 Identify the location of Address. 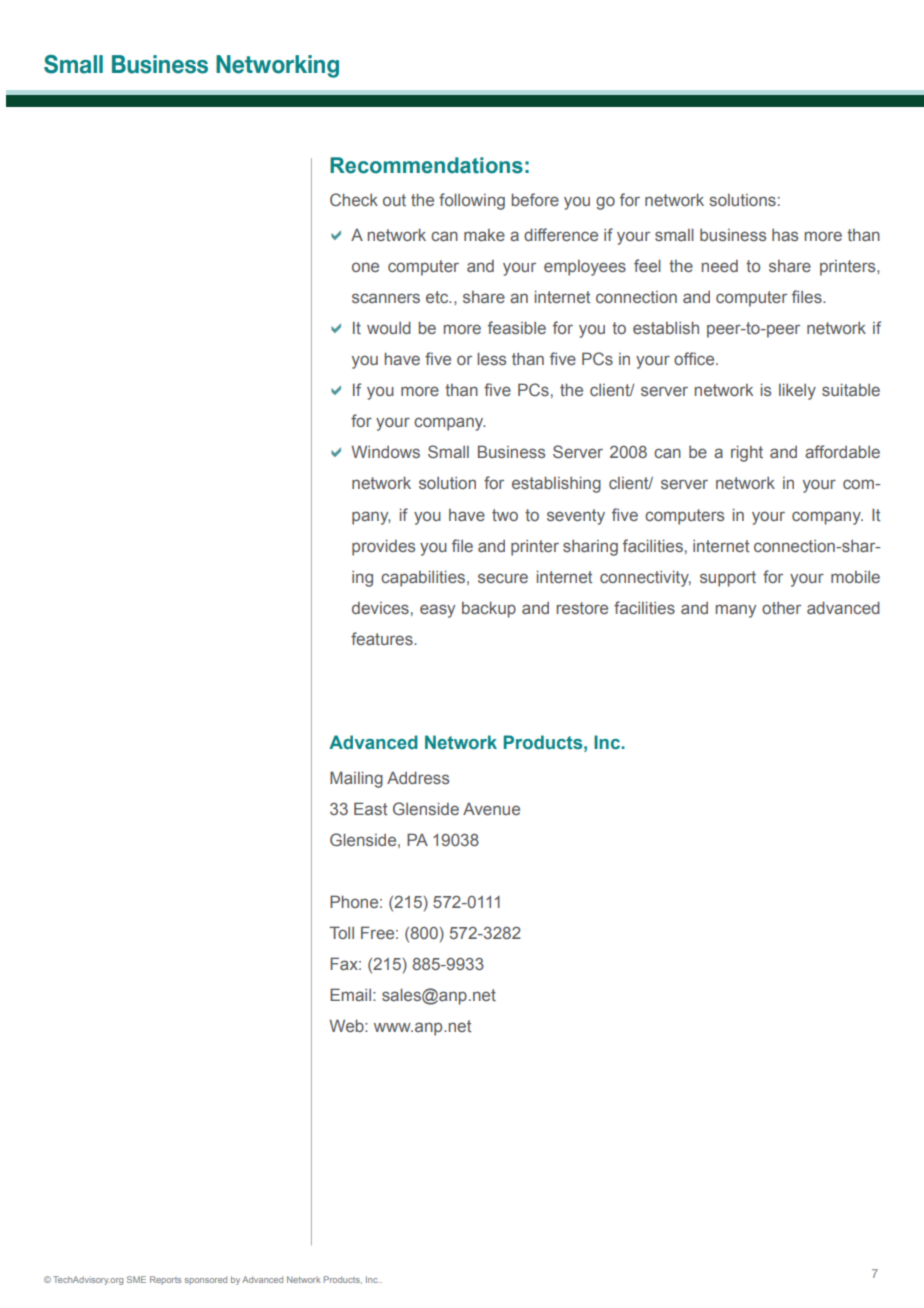
(418, 777).
